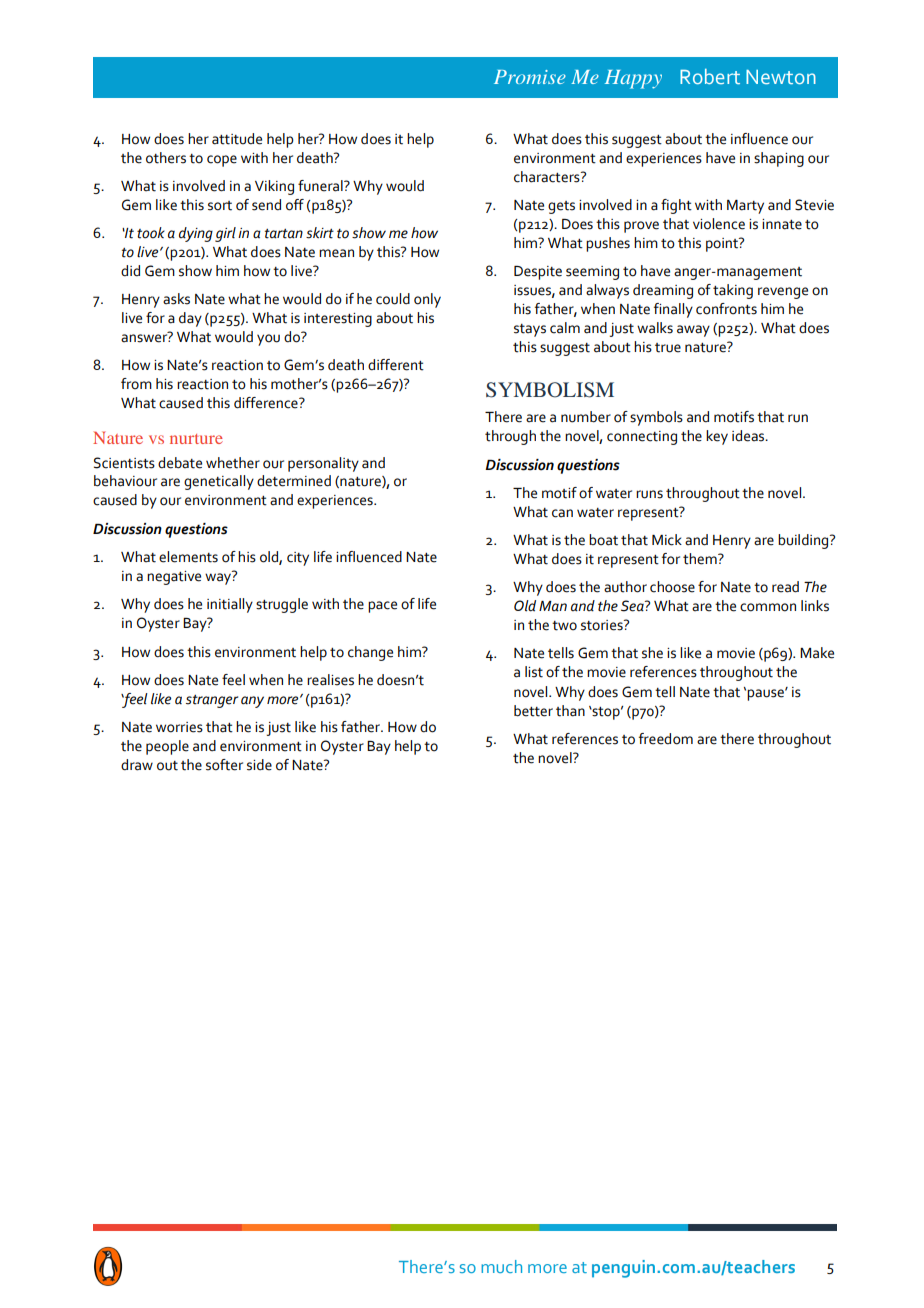 This screenshot has height=1308, width=924. I want to click on Promise, so click(530, 77).
